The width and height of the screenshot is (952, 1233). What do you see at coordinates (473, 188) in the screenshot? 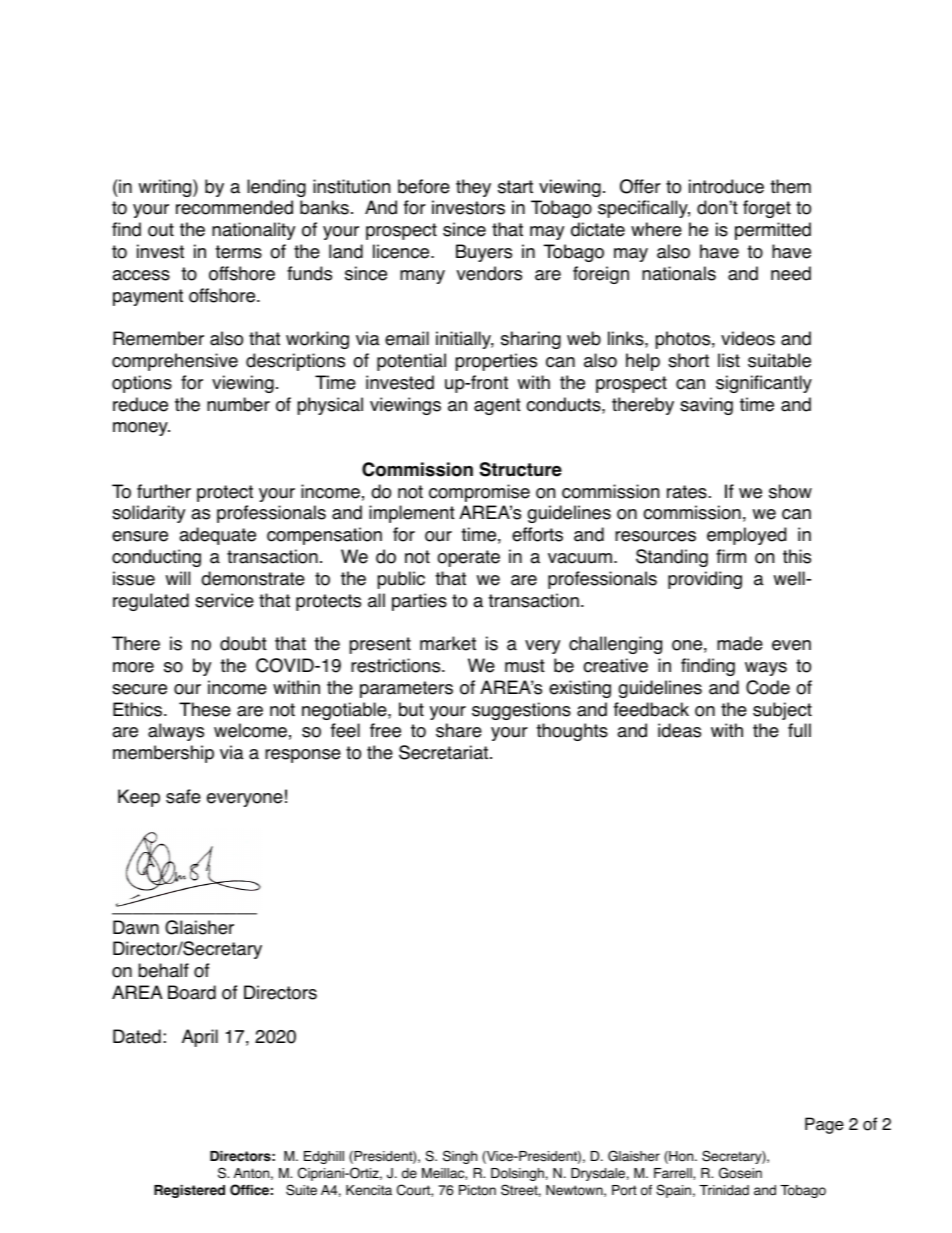
I see `they` at bounding box center [473, 188].
